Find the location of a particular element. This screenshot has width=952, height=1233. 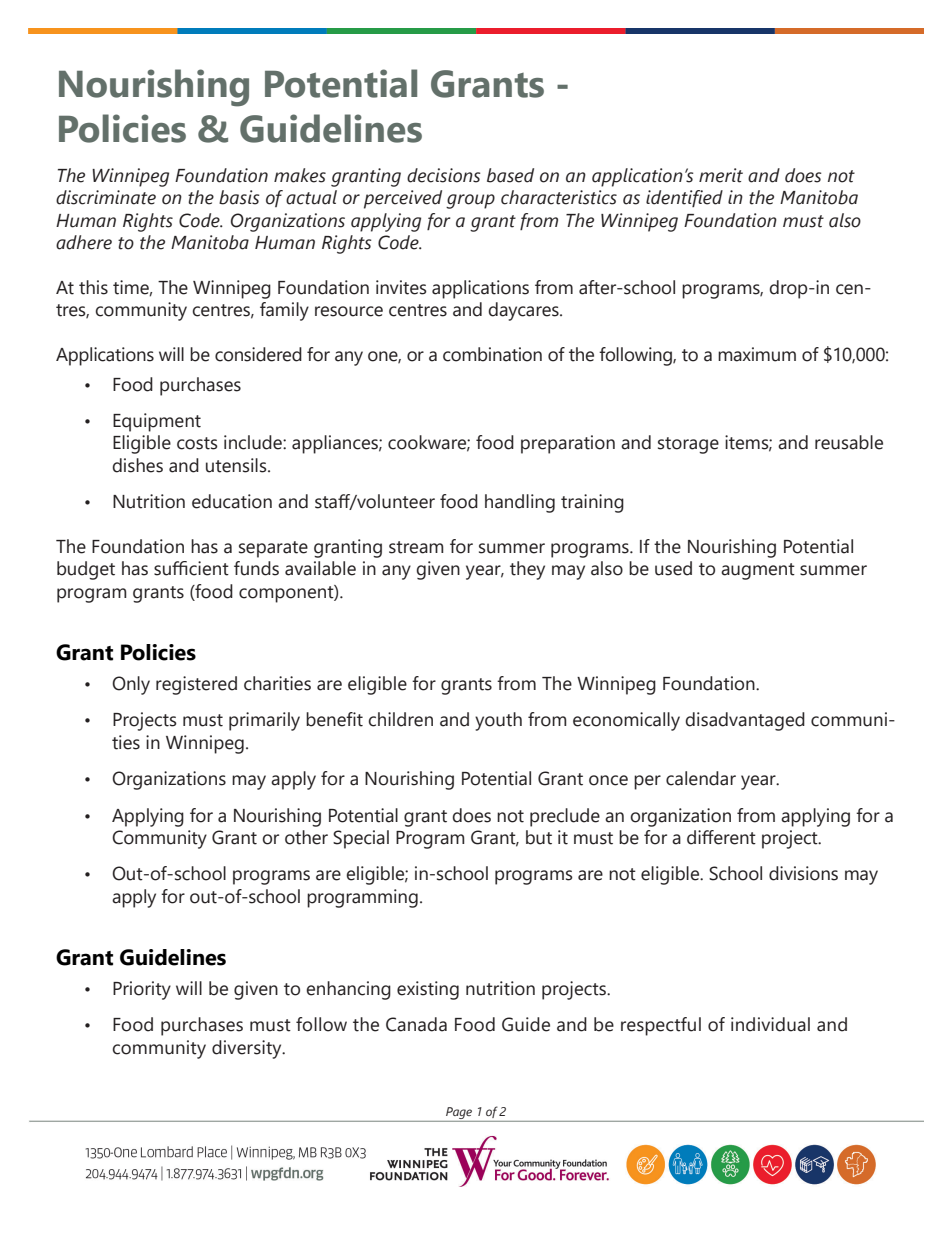

but is located at coordinates (539, 837).
